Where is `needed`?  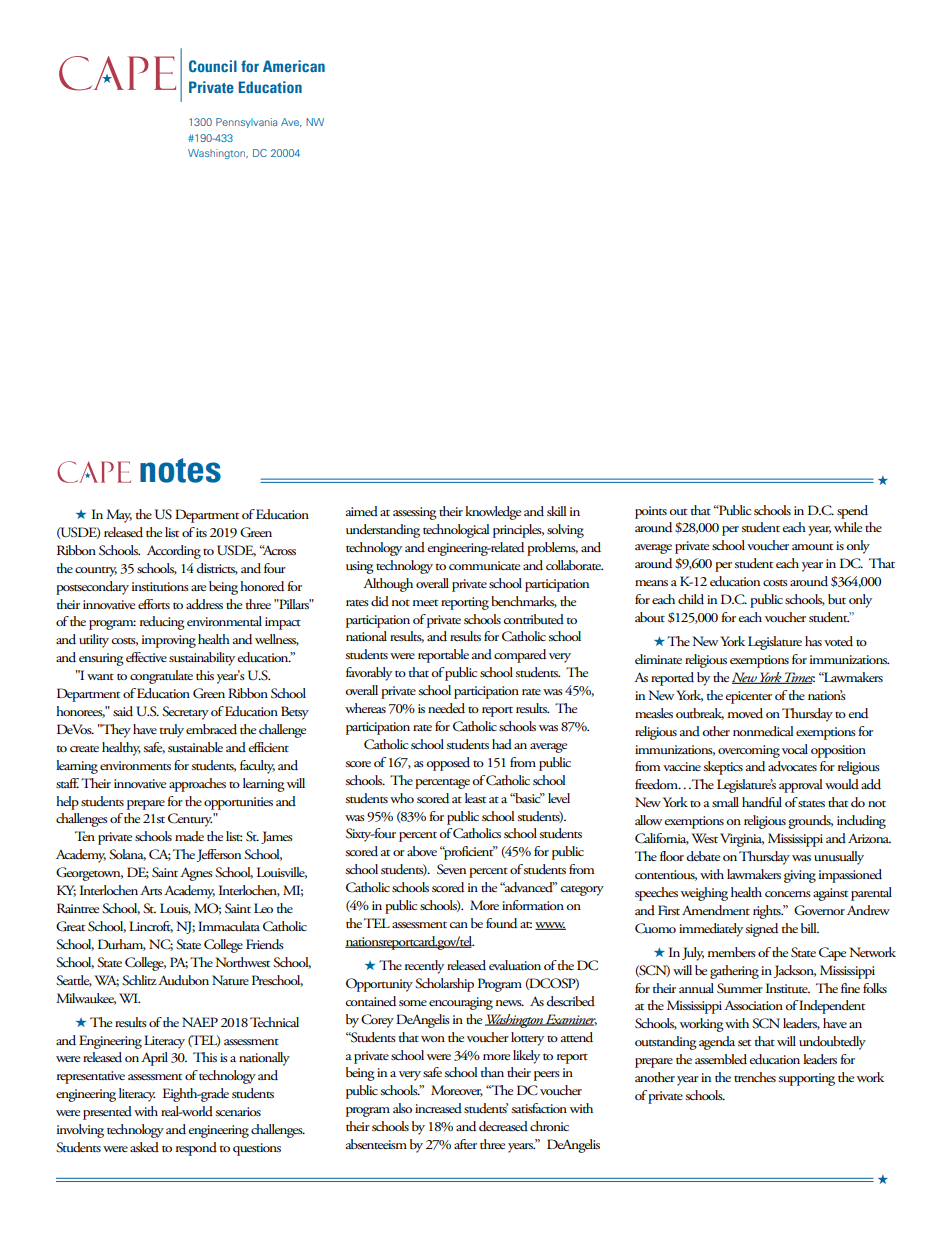
needed is located at coordinates (446, 708).
